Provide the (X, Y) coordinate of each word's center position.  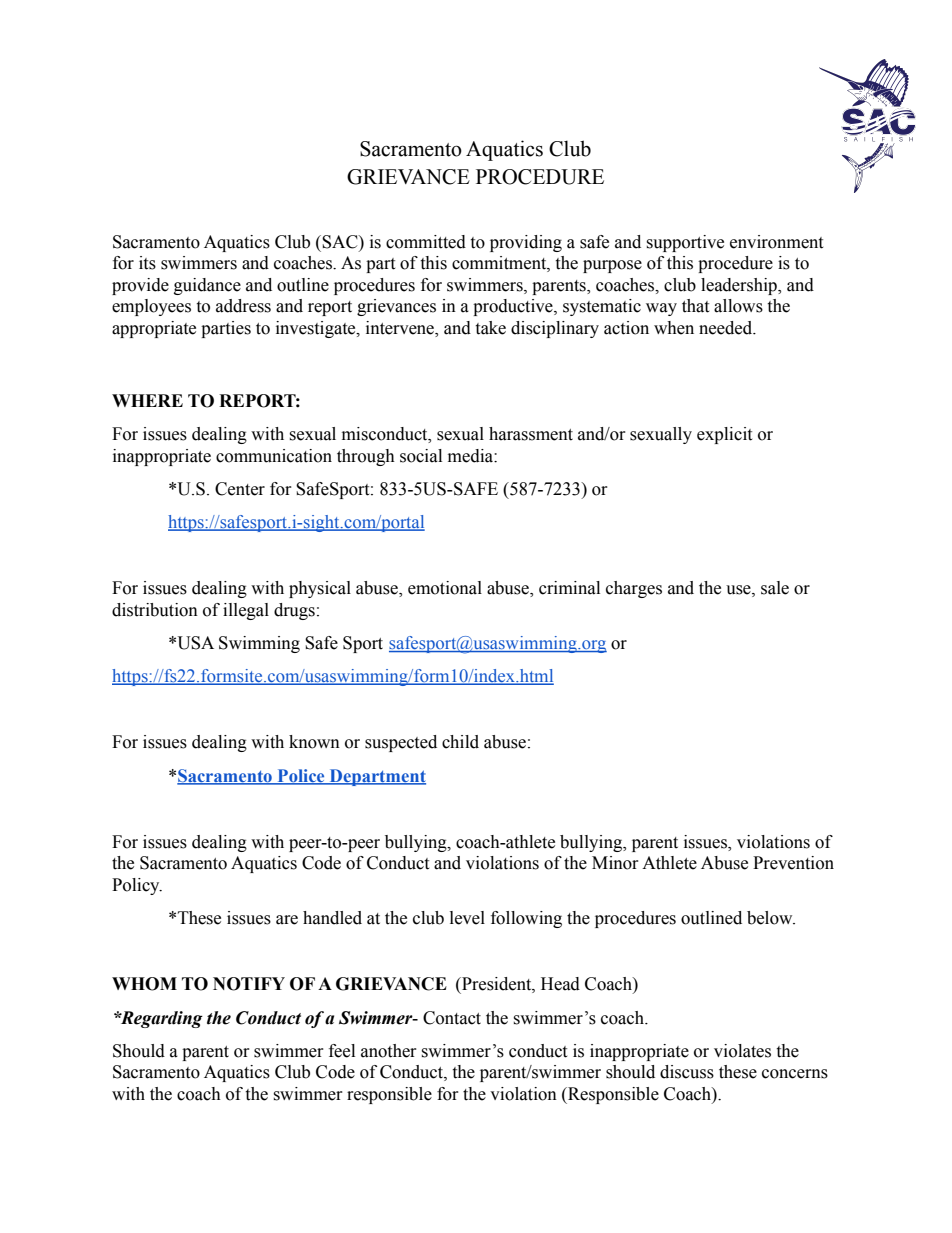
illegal (246, 611)
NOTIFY (249, 984)
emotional (445, 588)
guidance (207, 286)
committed (426, 242)
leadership (740, 286)
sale (775, 588)
